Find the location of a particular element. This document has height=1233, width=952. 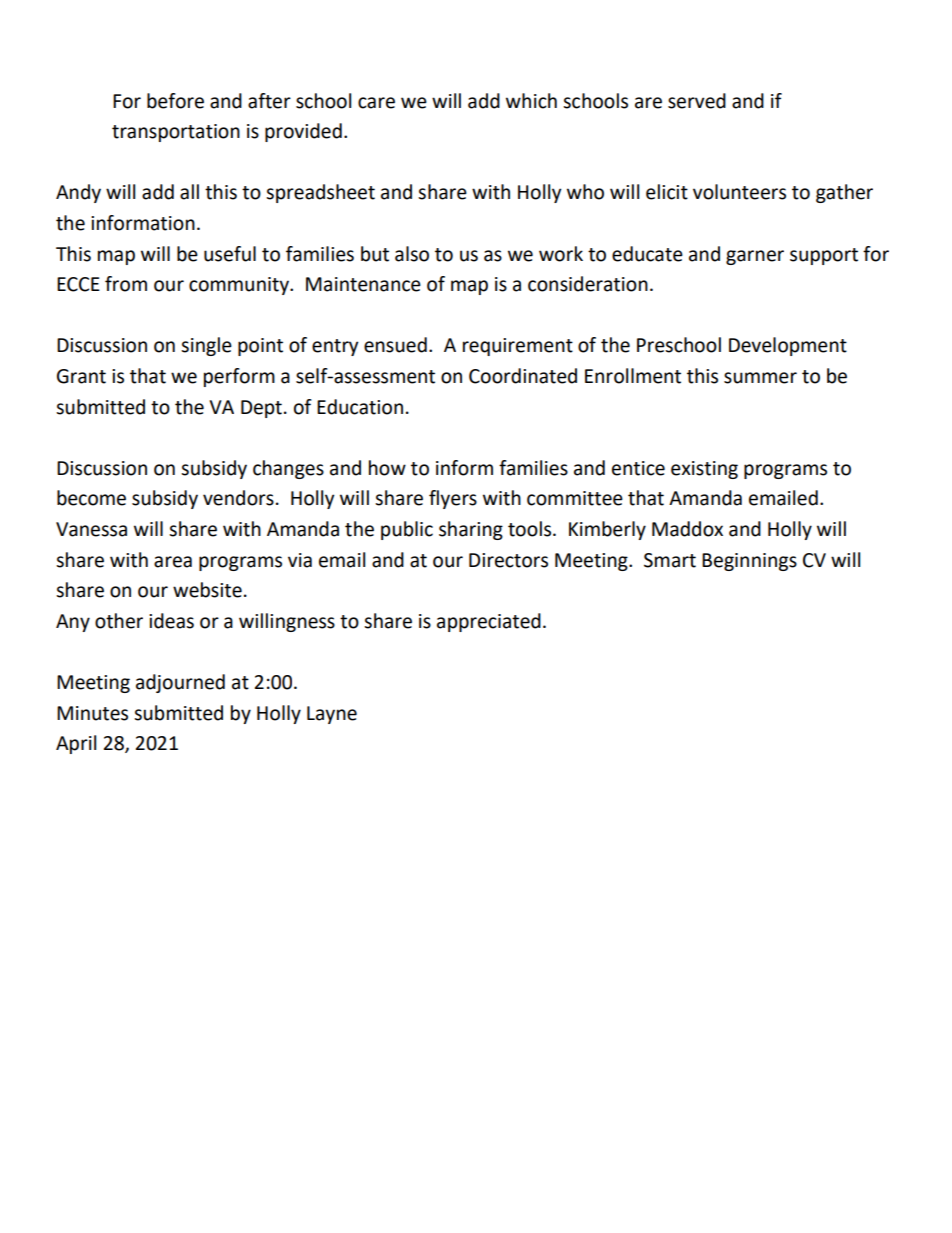

Minutes is located at coordinates (92, 713).
